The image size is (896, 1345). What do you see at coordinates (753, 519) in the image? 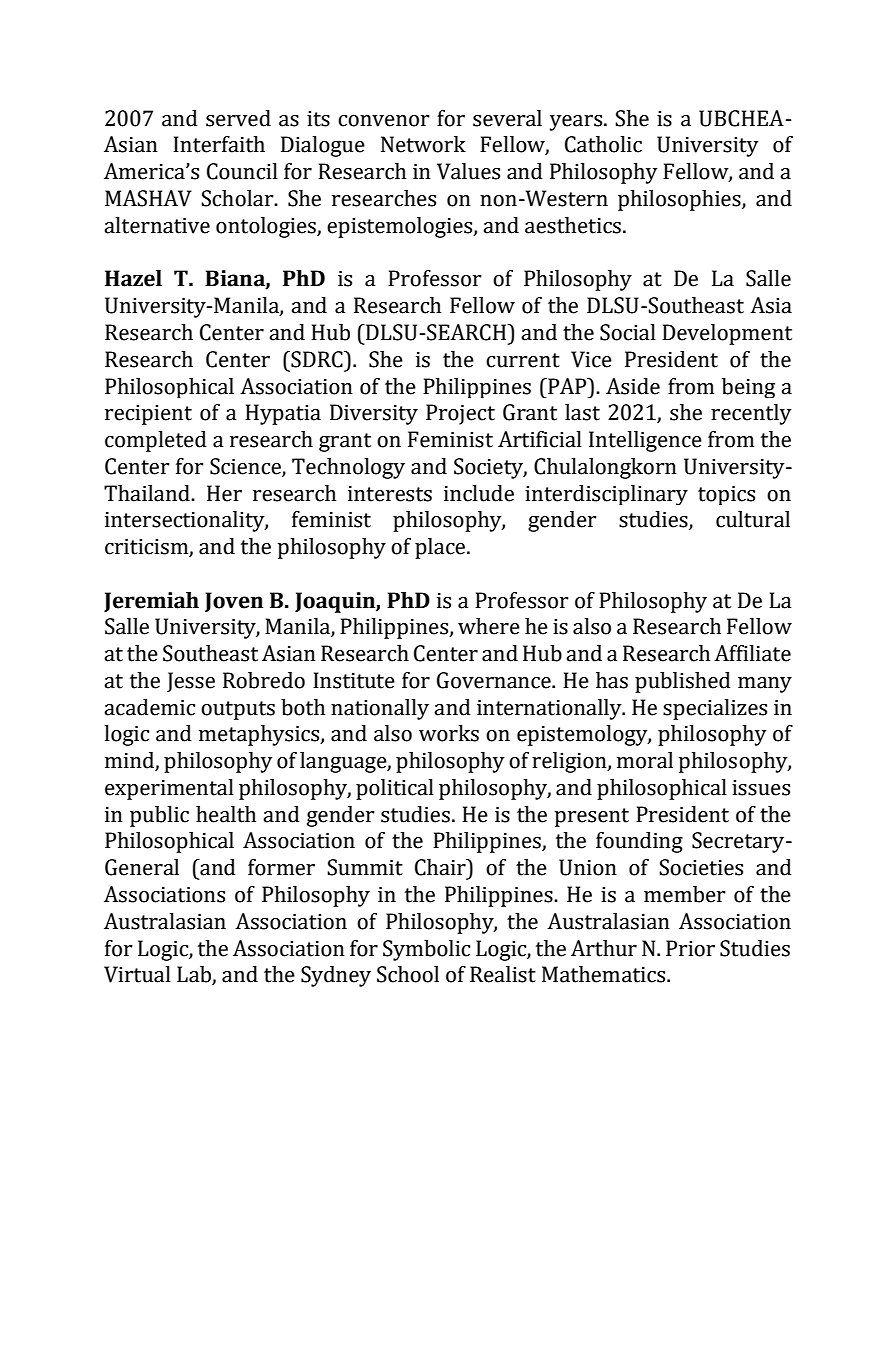
I see `cultural` at bounding box center [753, 519].
